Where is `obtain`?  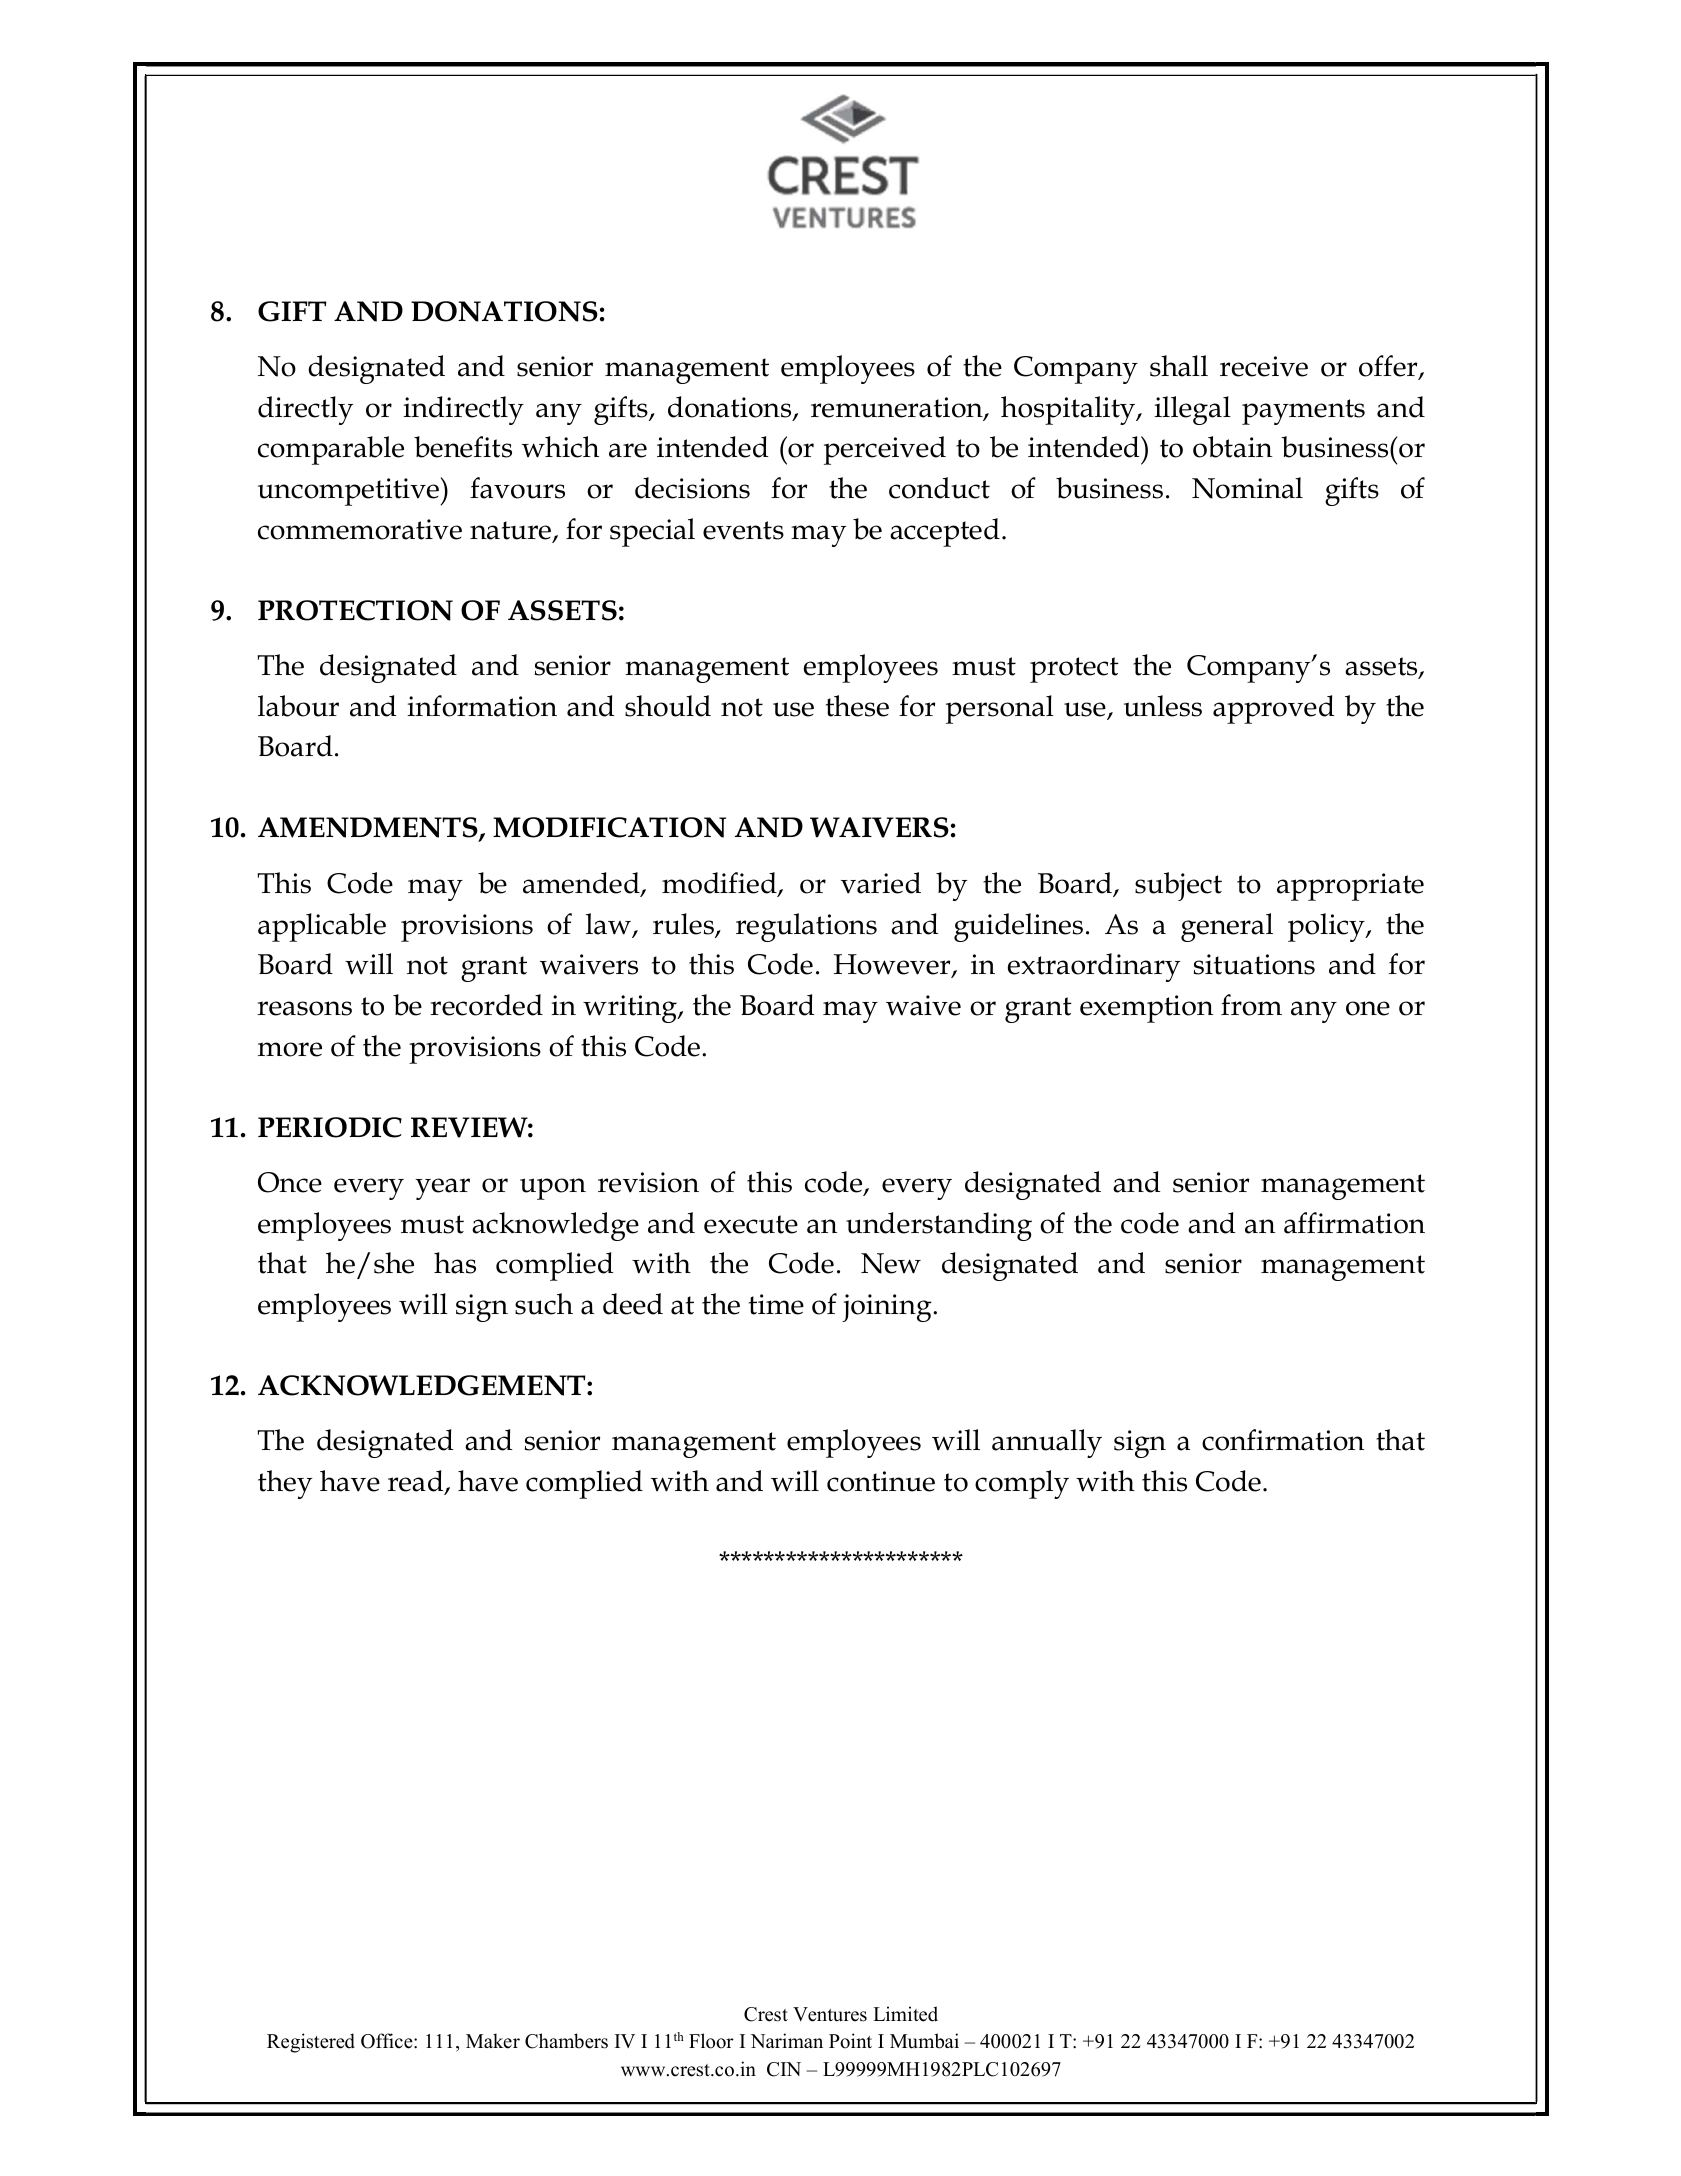 obtain is located at coordinates (1233, 447).
